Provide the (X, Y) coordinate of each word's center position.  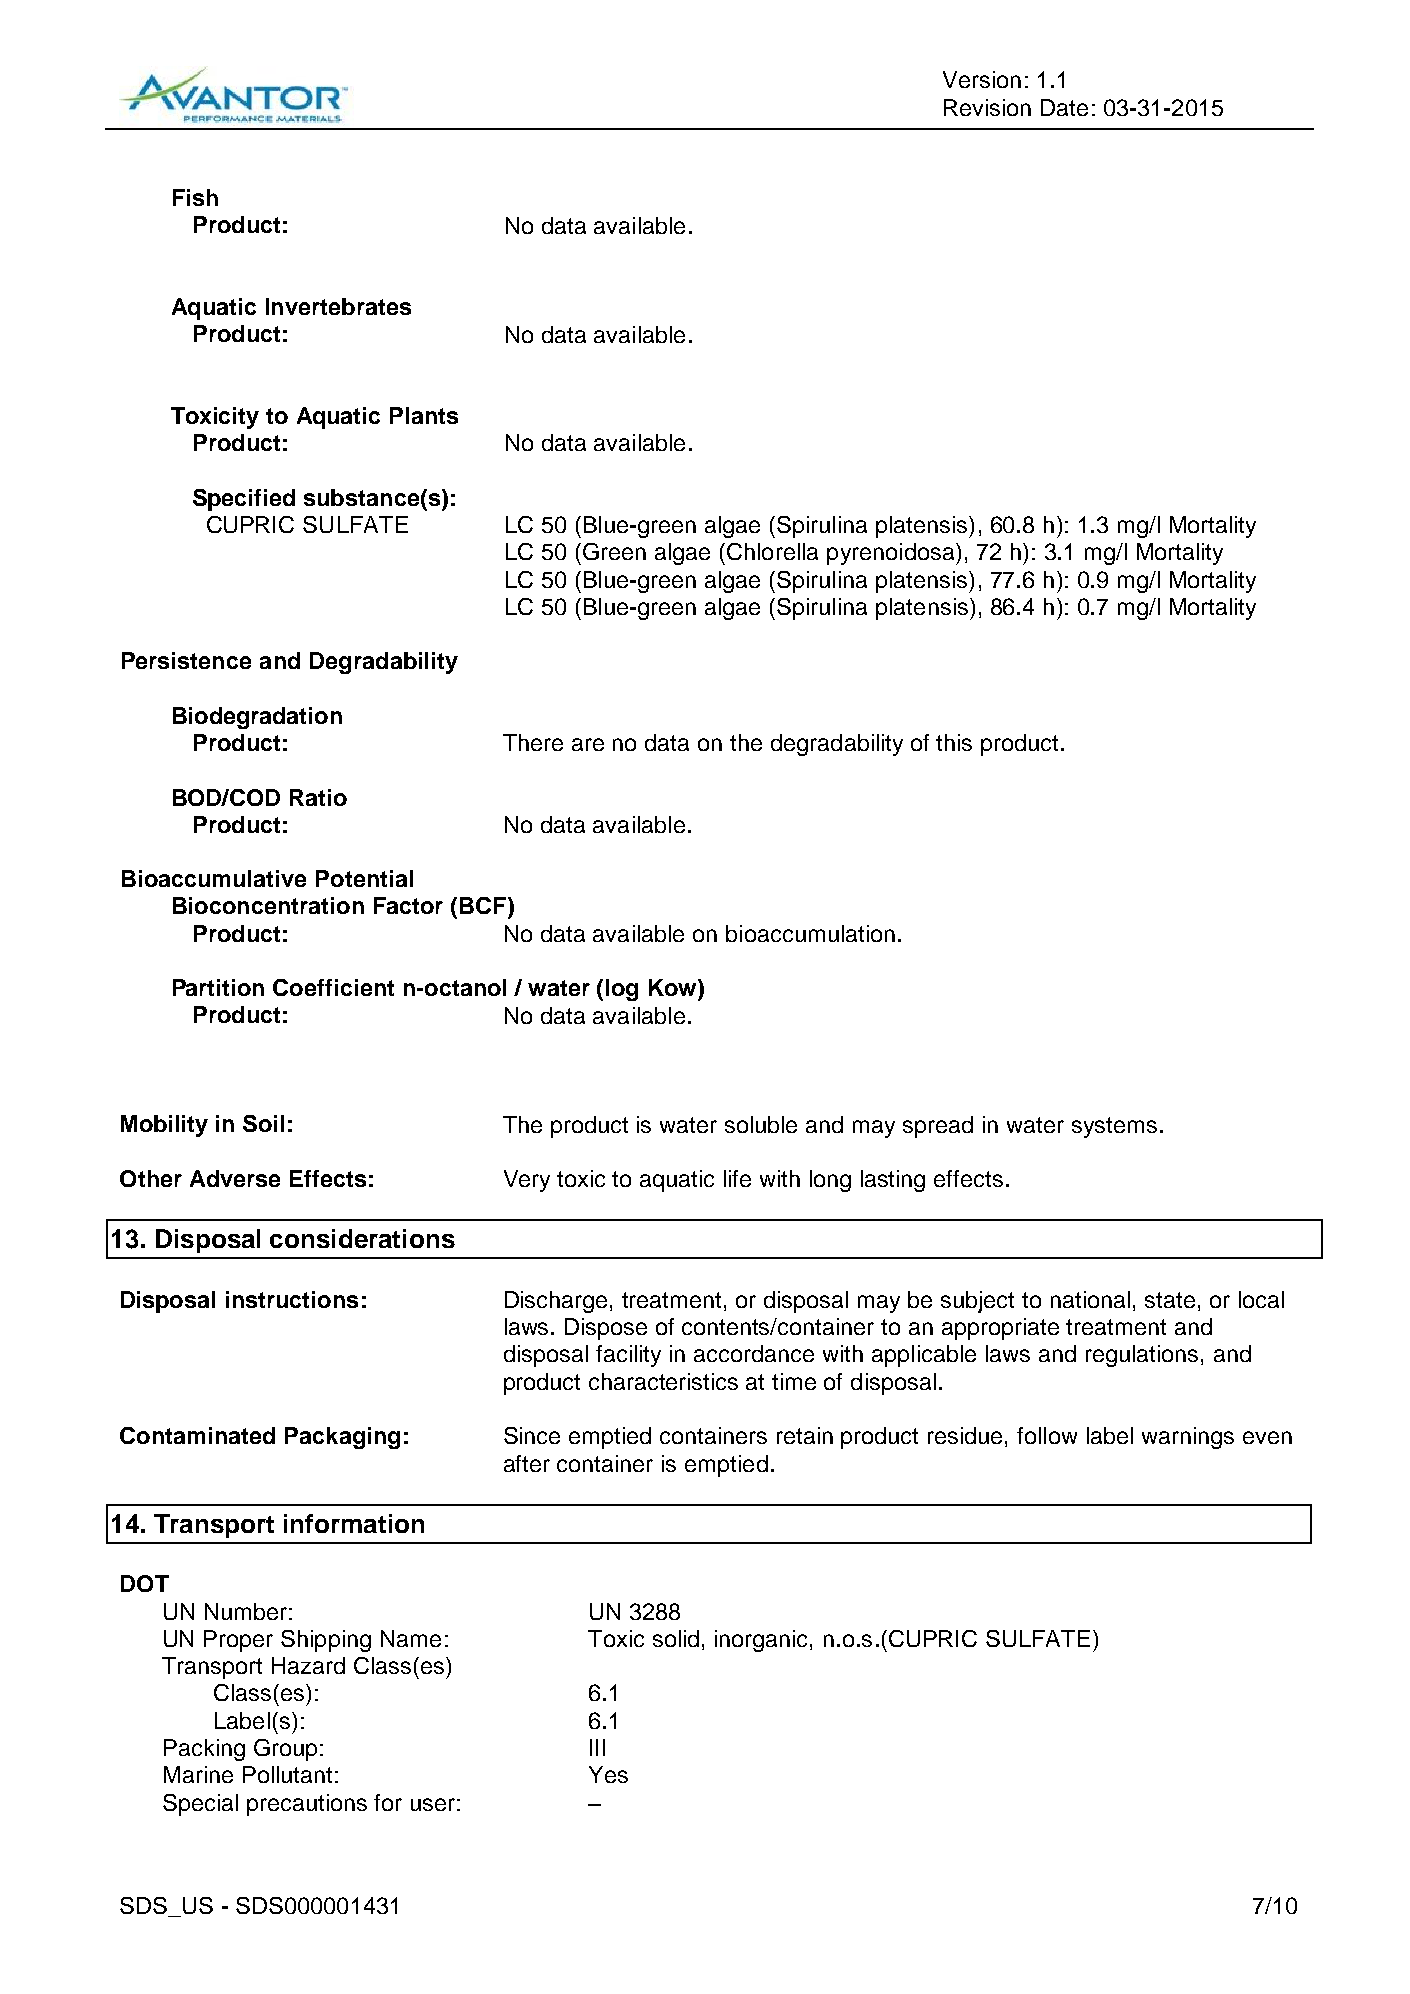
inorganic (763, 1641)
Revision (987, 107)
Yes (608, 1774)
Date (1064, 107)
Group (285, 1750)
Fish (195, 197)
